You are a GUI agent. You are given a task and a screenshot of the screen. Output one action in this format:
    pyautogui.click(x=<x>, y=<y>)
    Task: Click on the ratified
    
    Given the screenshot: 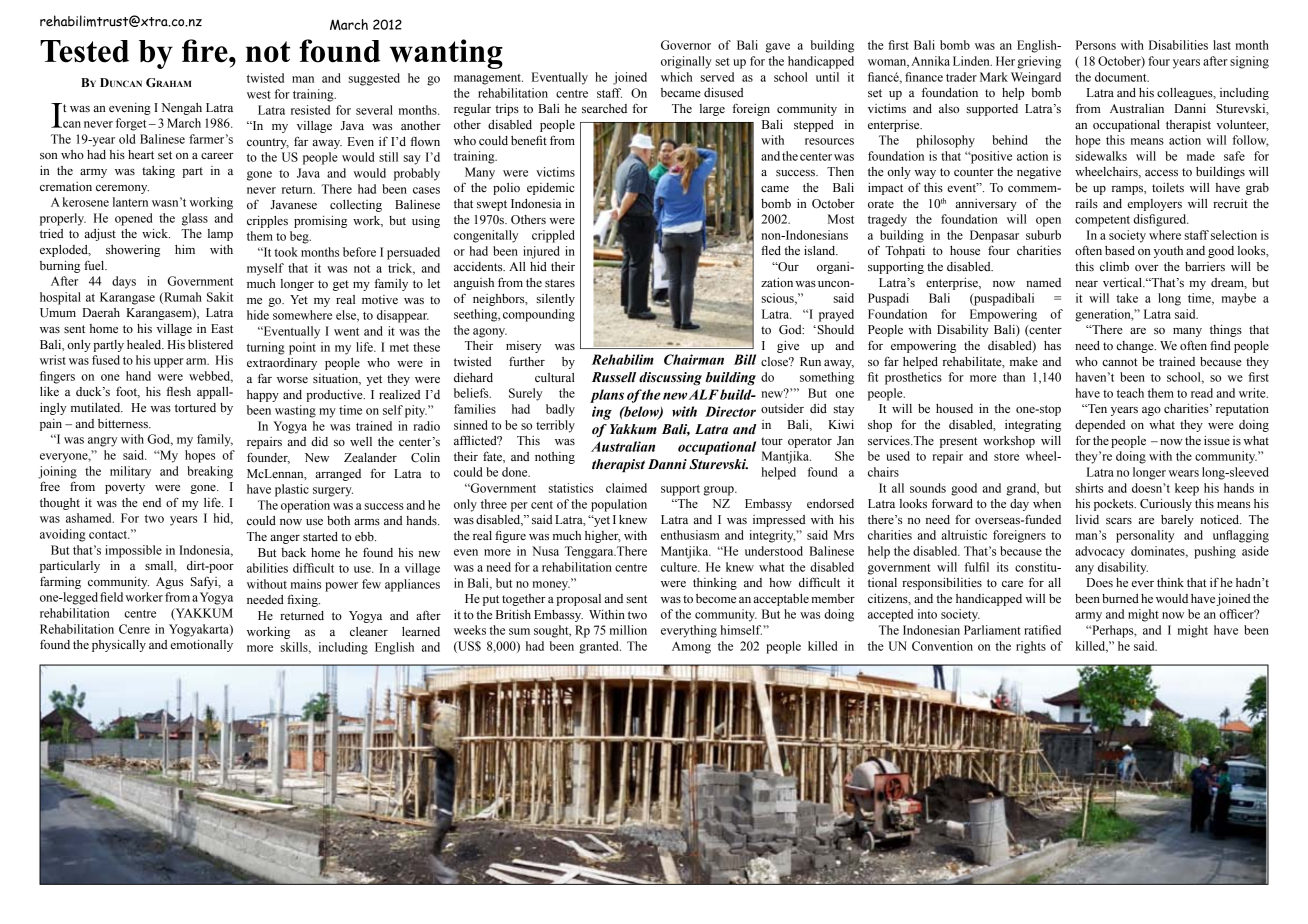 What is the action you would take?
    pyautogui.click(x=1042, y=630)
